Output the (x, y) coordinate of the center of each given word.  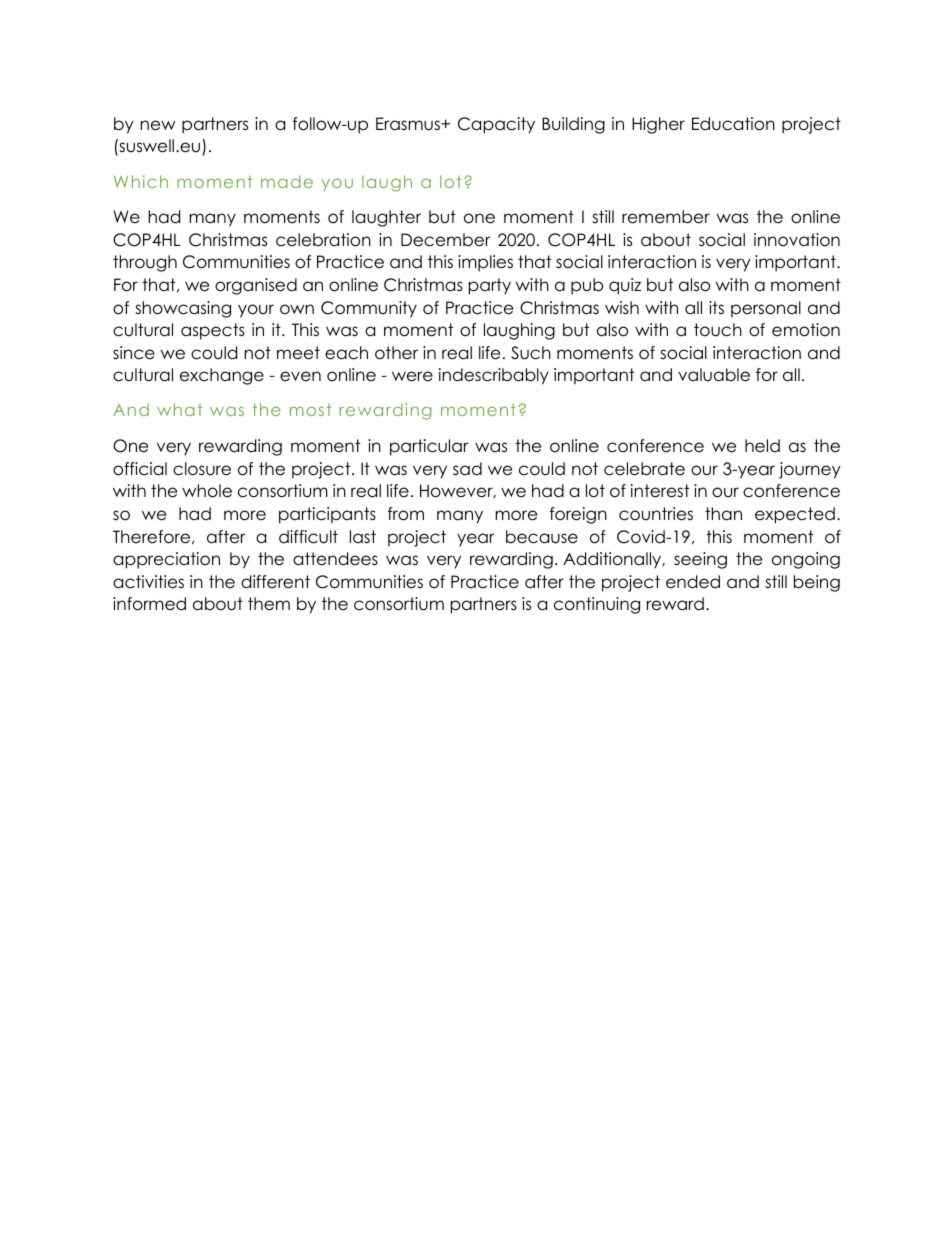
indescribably (494, 376)
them (269, 604)
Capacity (496, 125)
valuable (714, 375)
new (158, 125)
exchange (222, 376)
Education (733, 124)
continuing (597, 605)
